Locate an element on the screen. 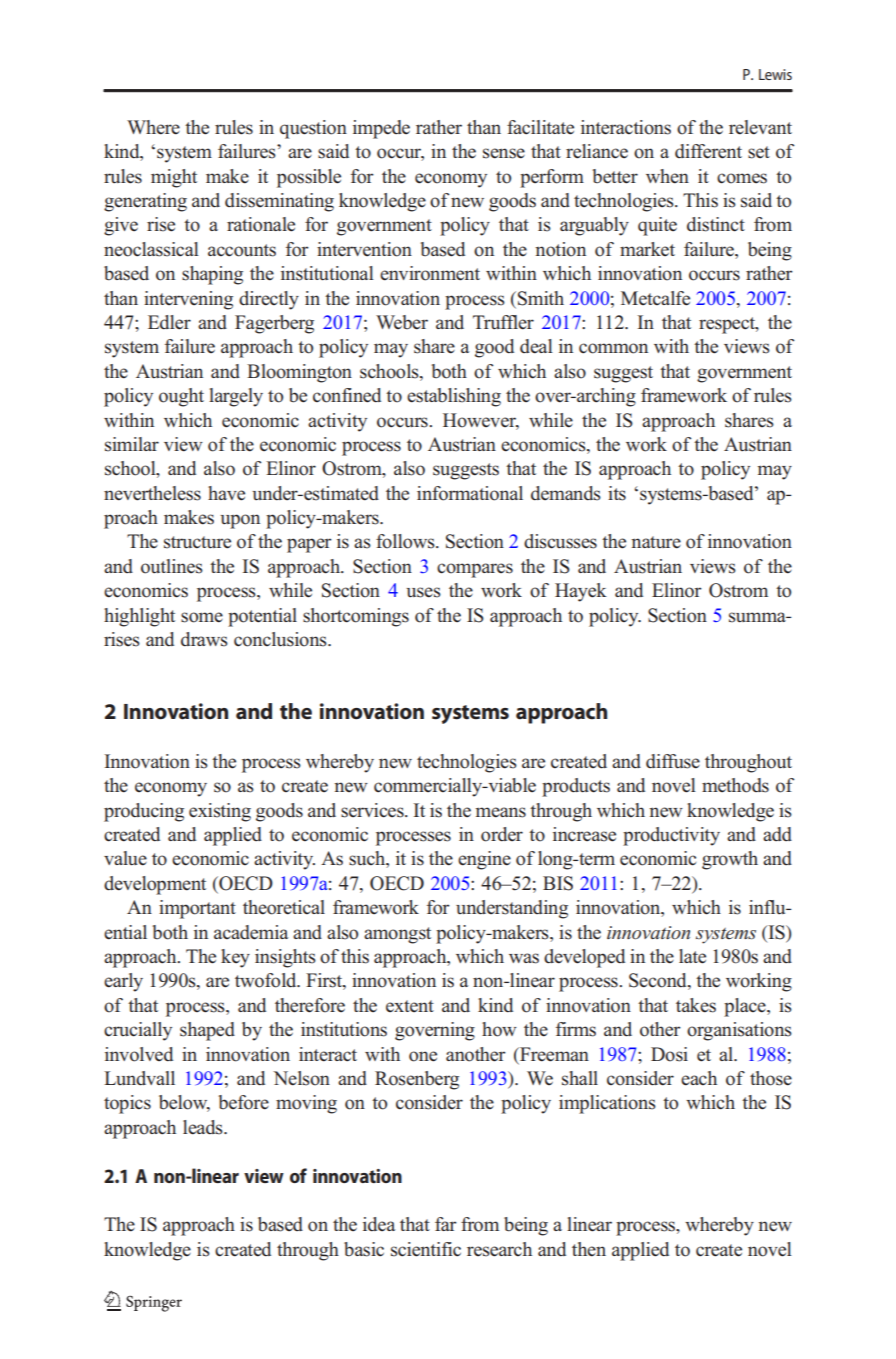  leads is located at coordinates (204, 1127).
